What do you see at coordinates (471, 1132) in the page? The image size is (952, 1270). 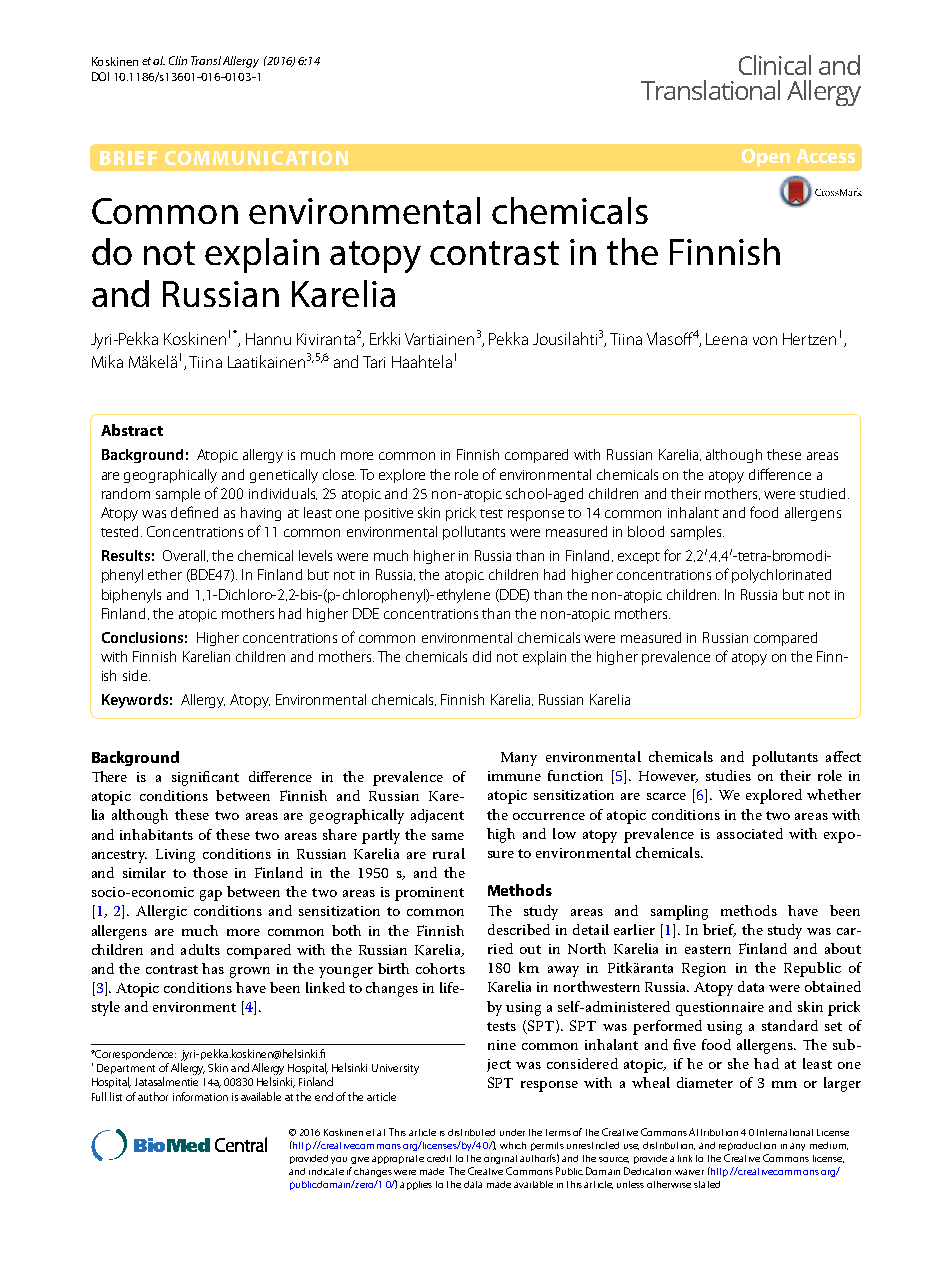 I see `distributed` at bounding box center [471, 1132].
